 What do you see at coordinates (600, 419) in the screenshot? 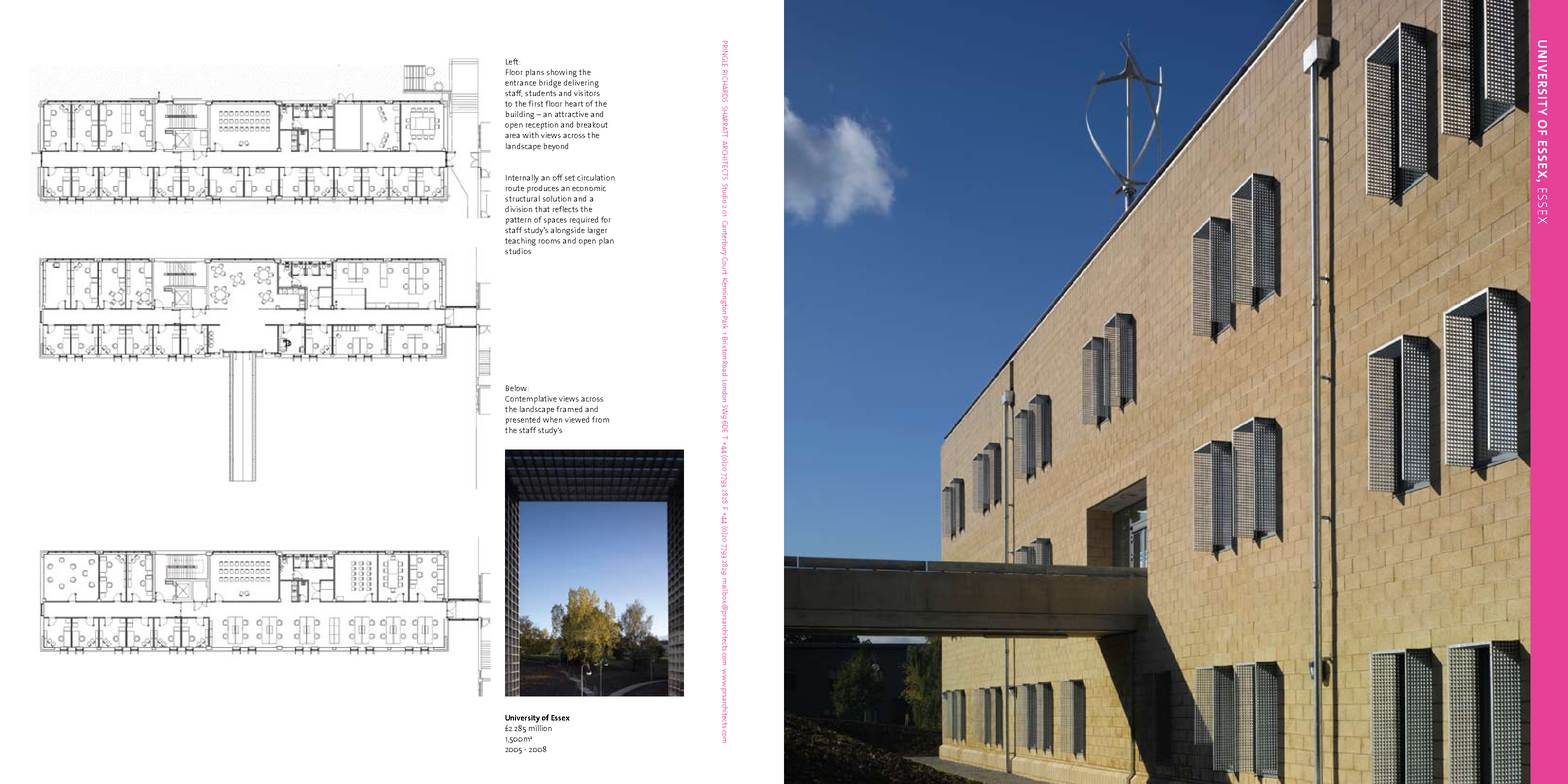
I see `from` at bounding box center [600, 419].
